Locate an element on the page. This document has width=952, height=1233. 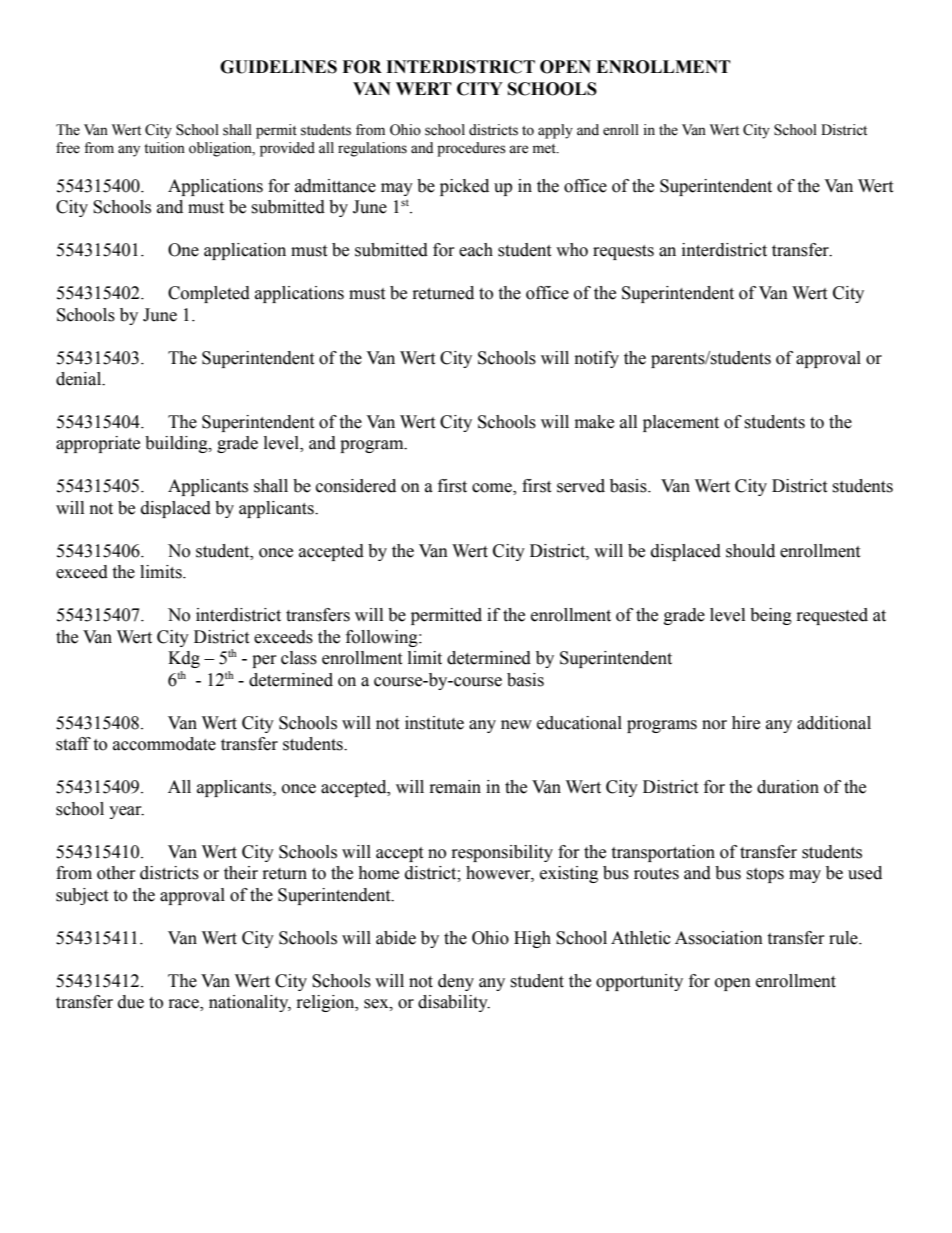
race is located at coordinates (185, 1005).
